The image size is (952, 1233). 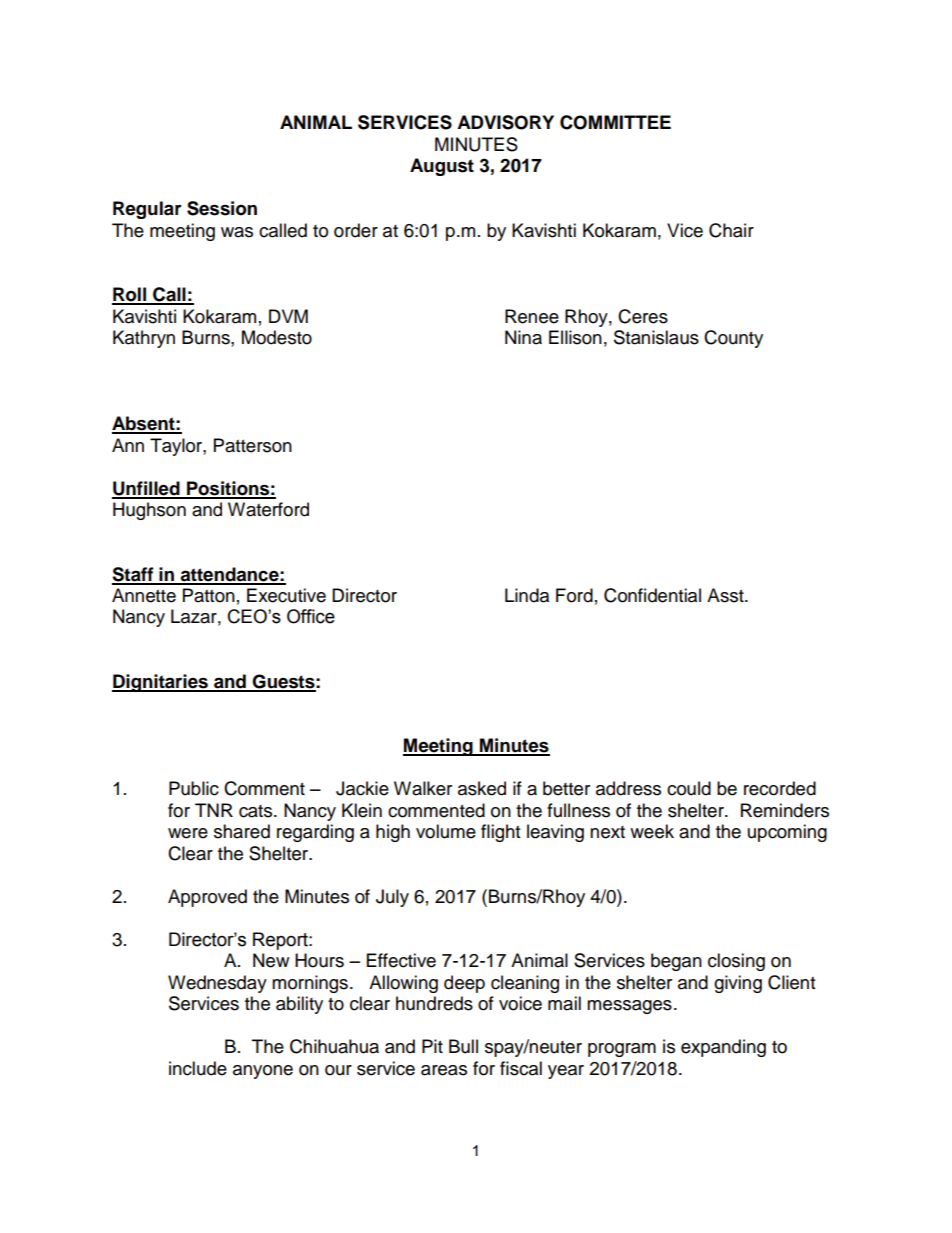 I want to click on include, so click(x=198, y=1068).
